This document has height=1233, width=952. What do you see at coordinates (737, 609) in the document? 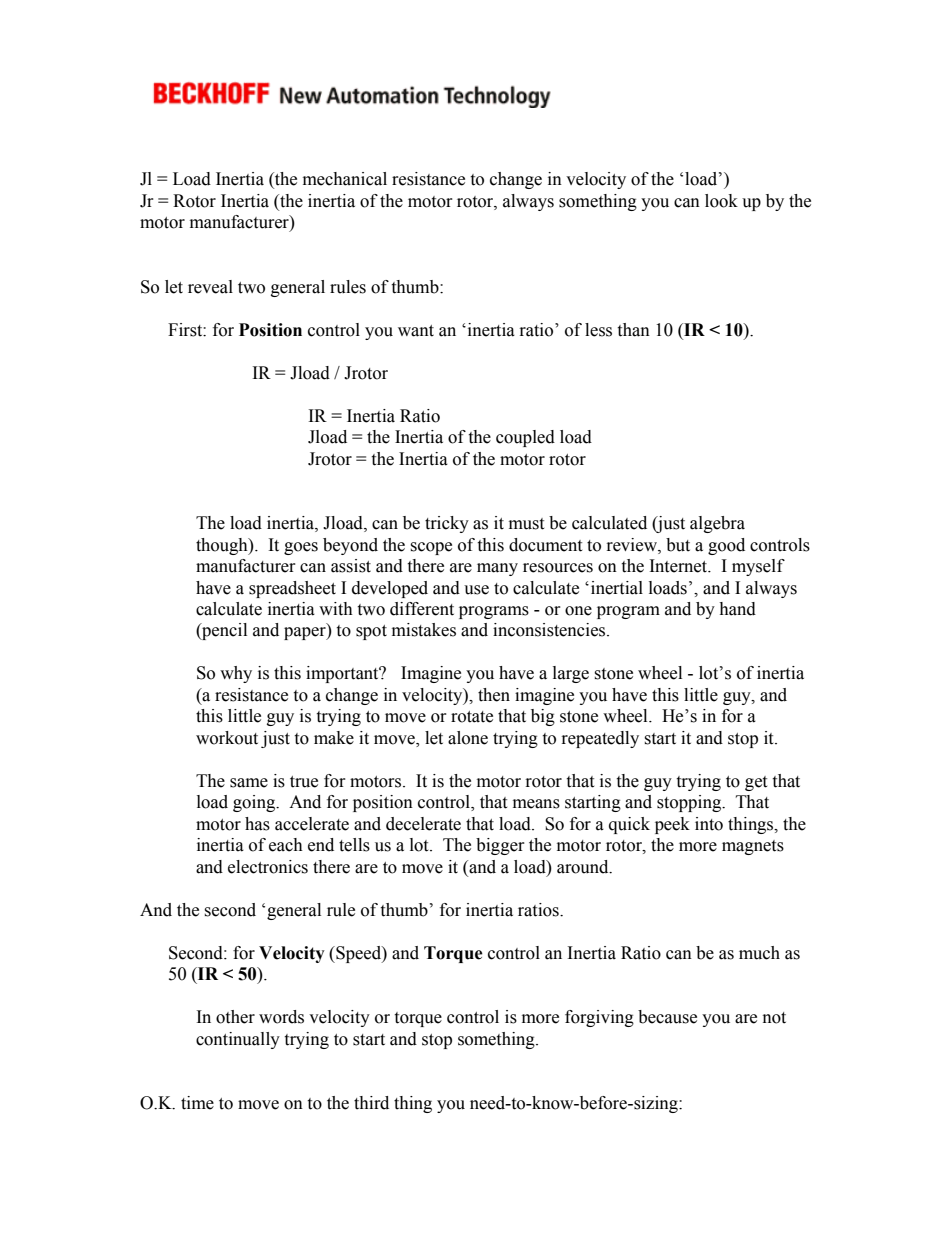
I see `hand` at bounding box center [737, 609].
